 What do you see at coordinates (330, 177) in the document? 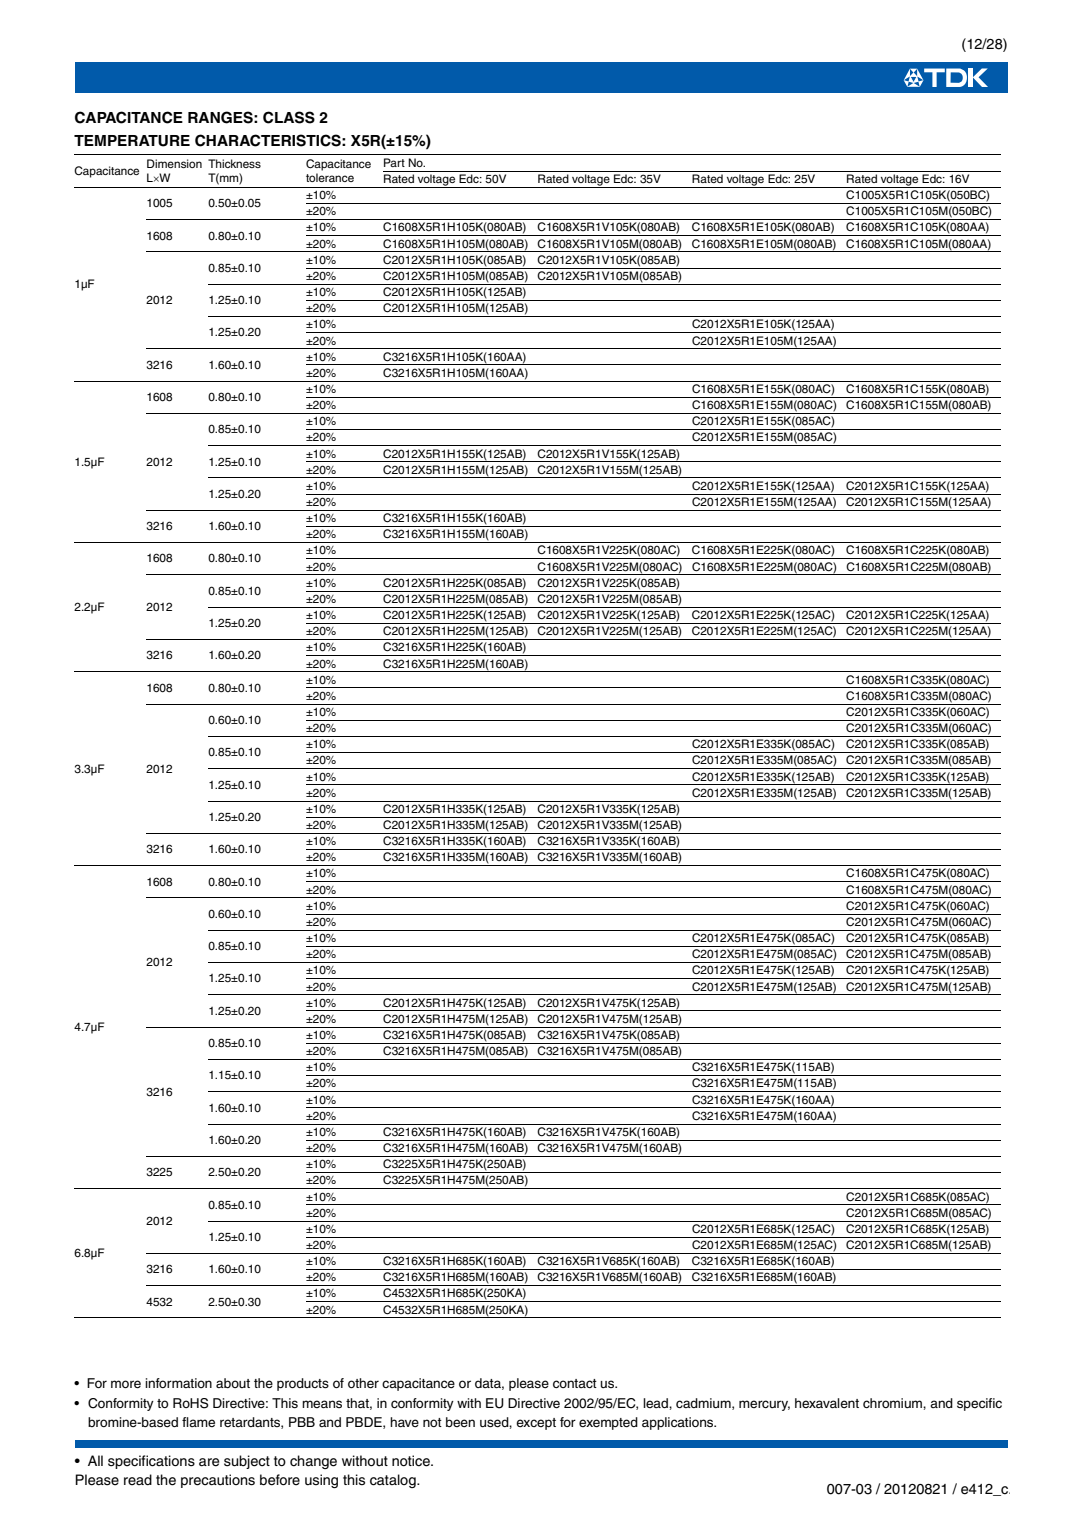
I see `tolerance` at bounding box center [330, 177].
